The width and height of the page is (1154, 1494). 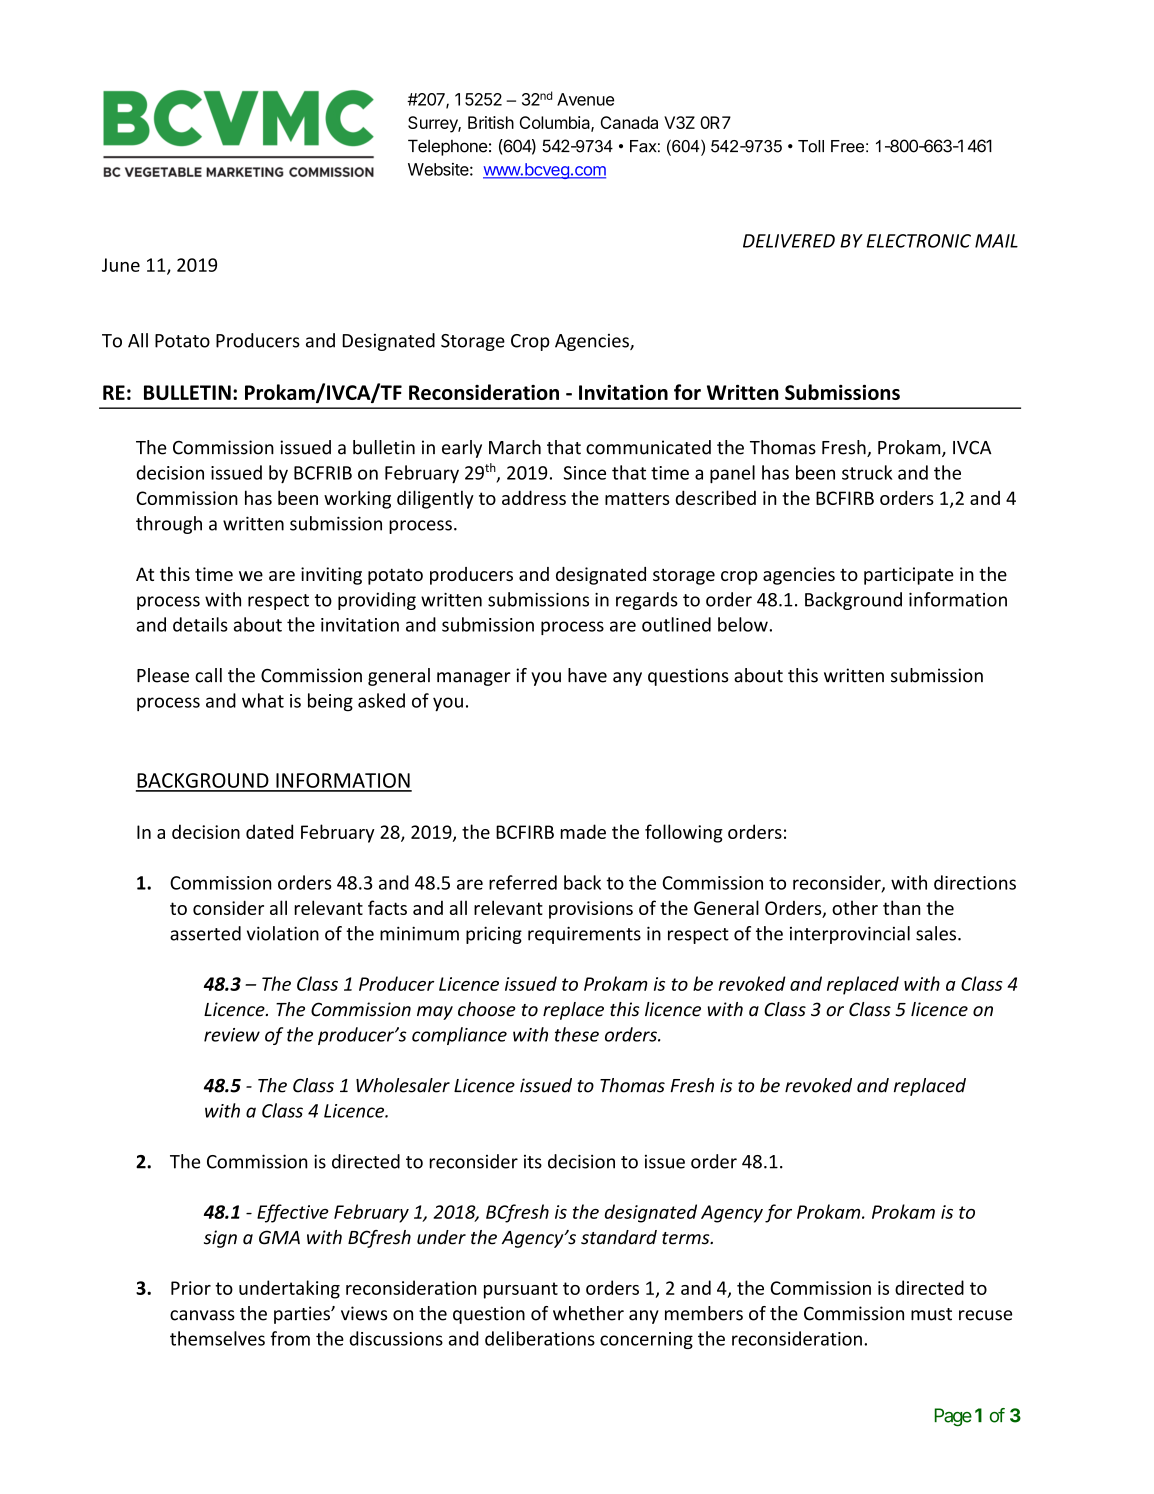 What do you see at coordinates (232, 1035) in the page?
I see `review` at bounding box center [232, 1035].
